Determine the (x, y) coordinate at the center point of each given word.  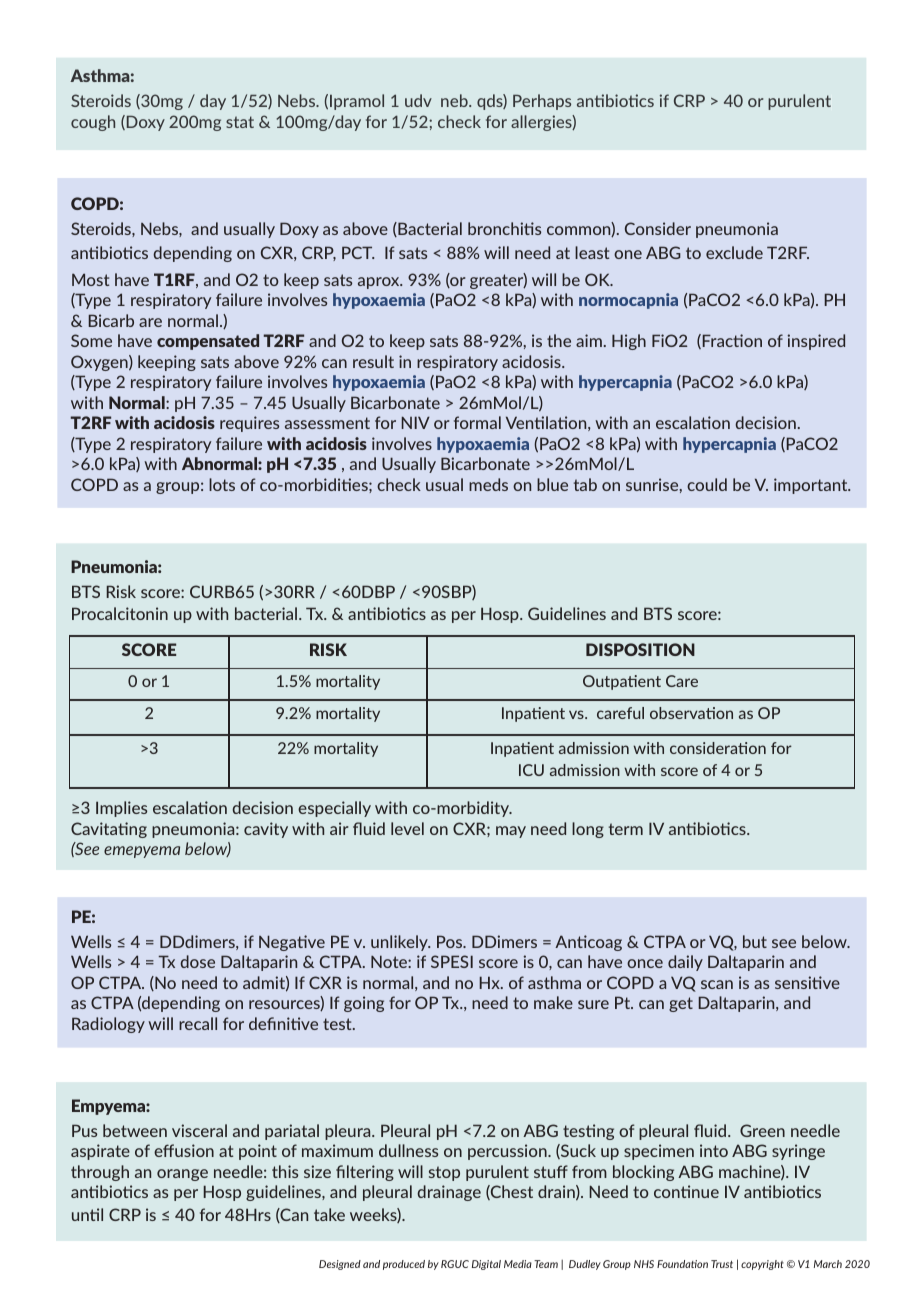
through (100, 1173)
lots (222, 484)
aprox (380, 283)
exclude (734, 252)
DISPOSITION (640, 649)
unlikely (400, 943)
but (755, 941)
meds (488, 484)
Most (90, 279)
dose (197, 961)
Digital (486, 1265)
